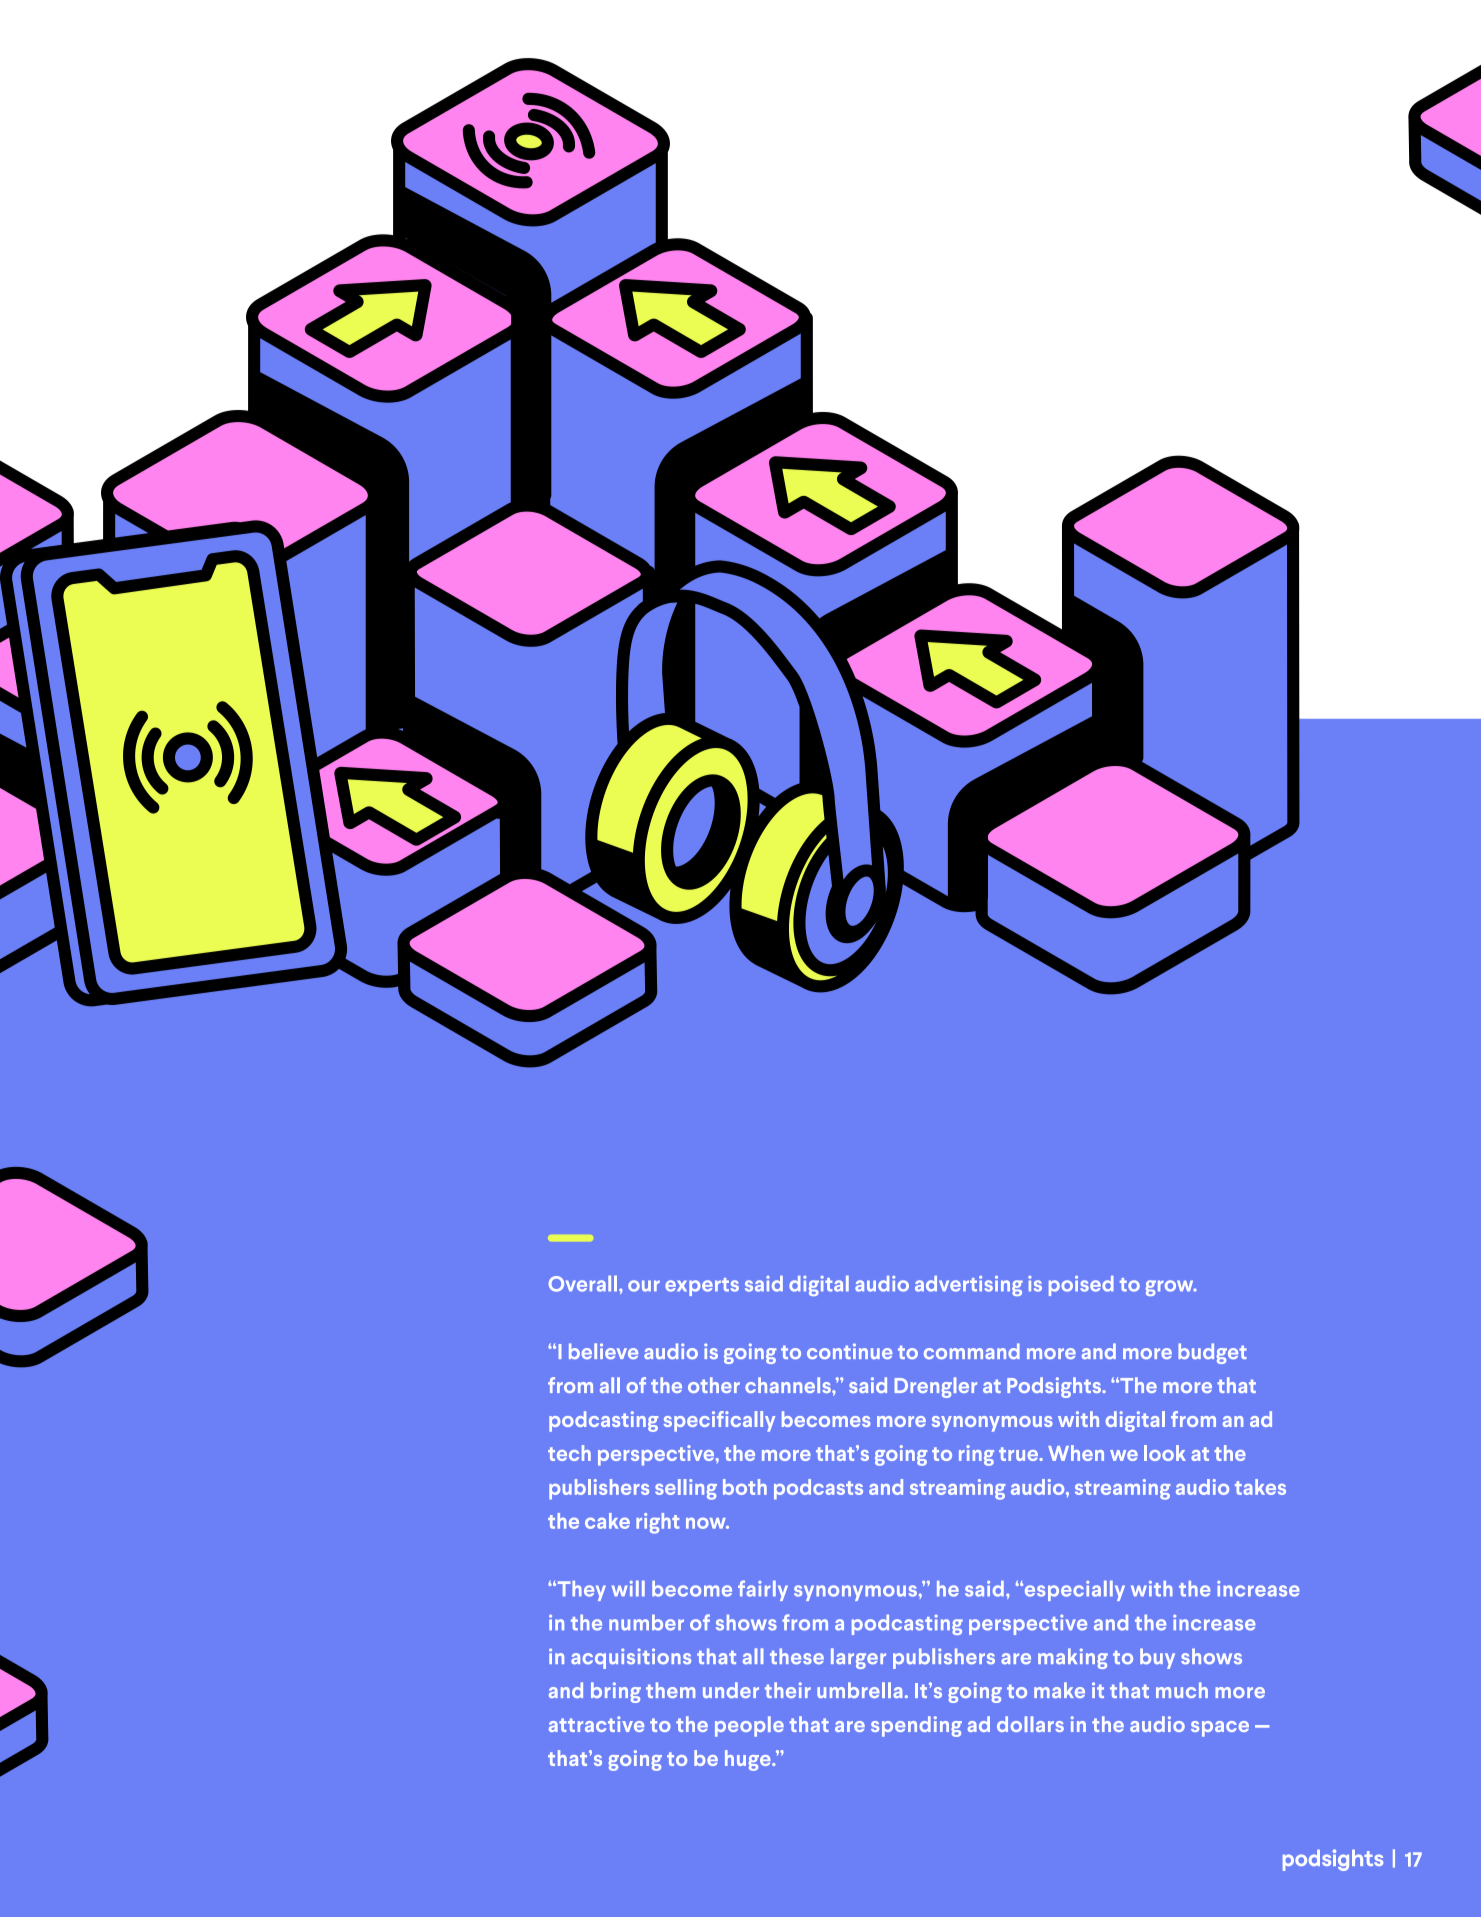 This document has width=1481, height=1917. I want to click on fairly, so click(763, 1590).
